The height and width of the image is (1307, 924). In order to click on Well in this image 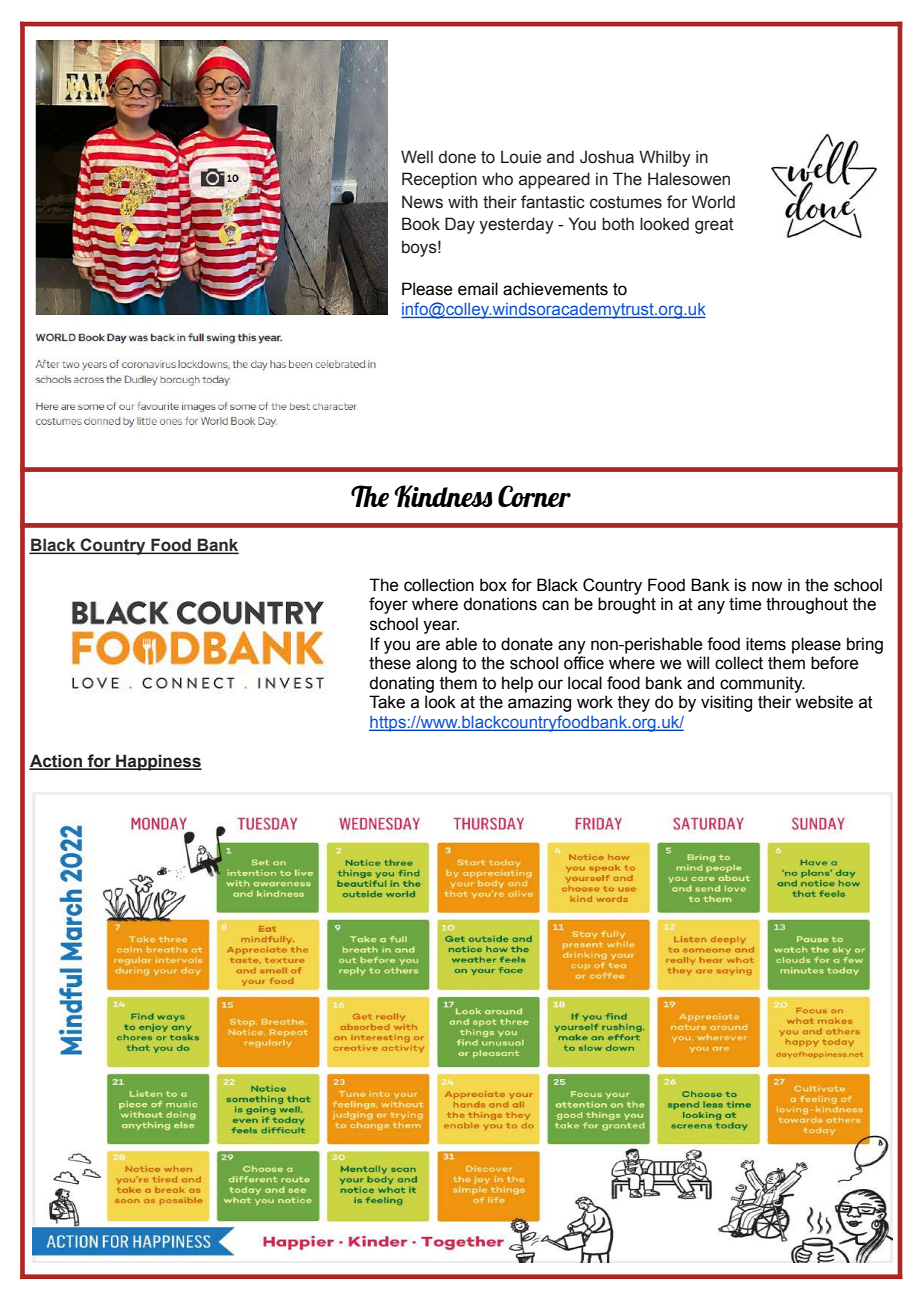, I will do `click(417, 157)`.
